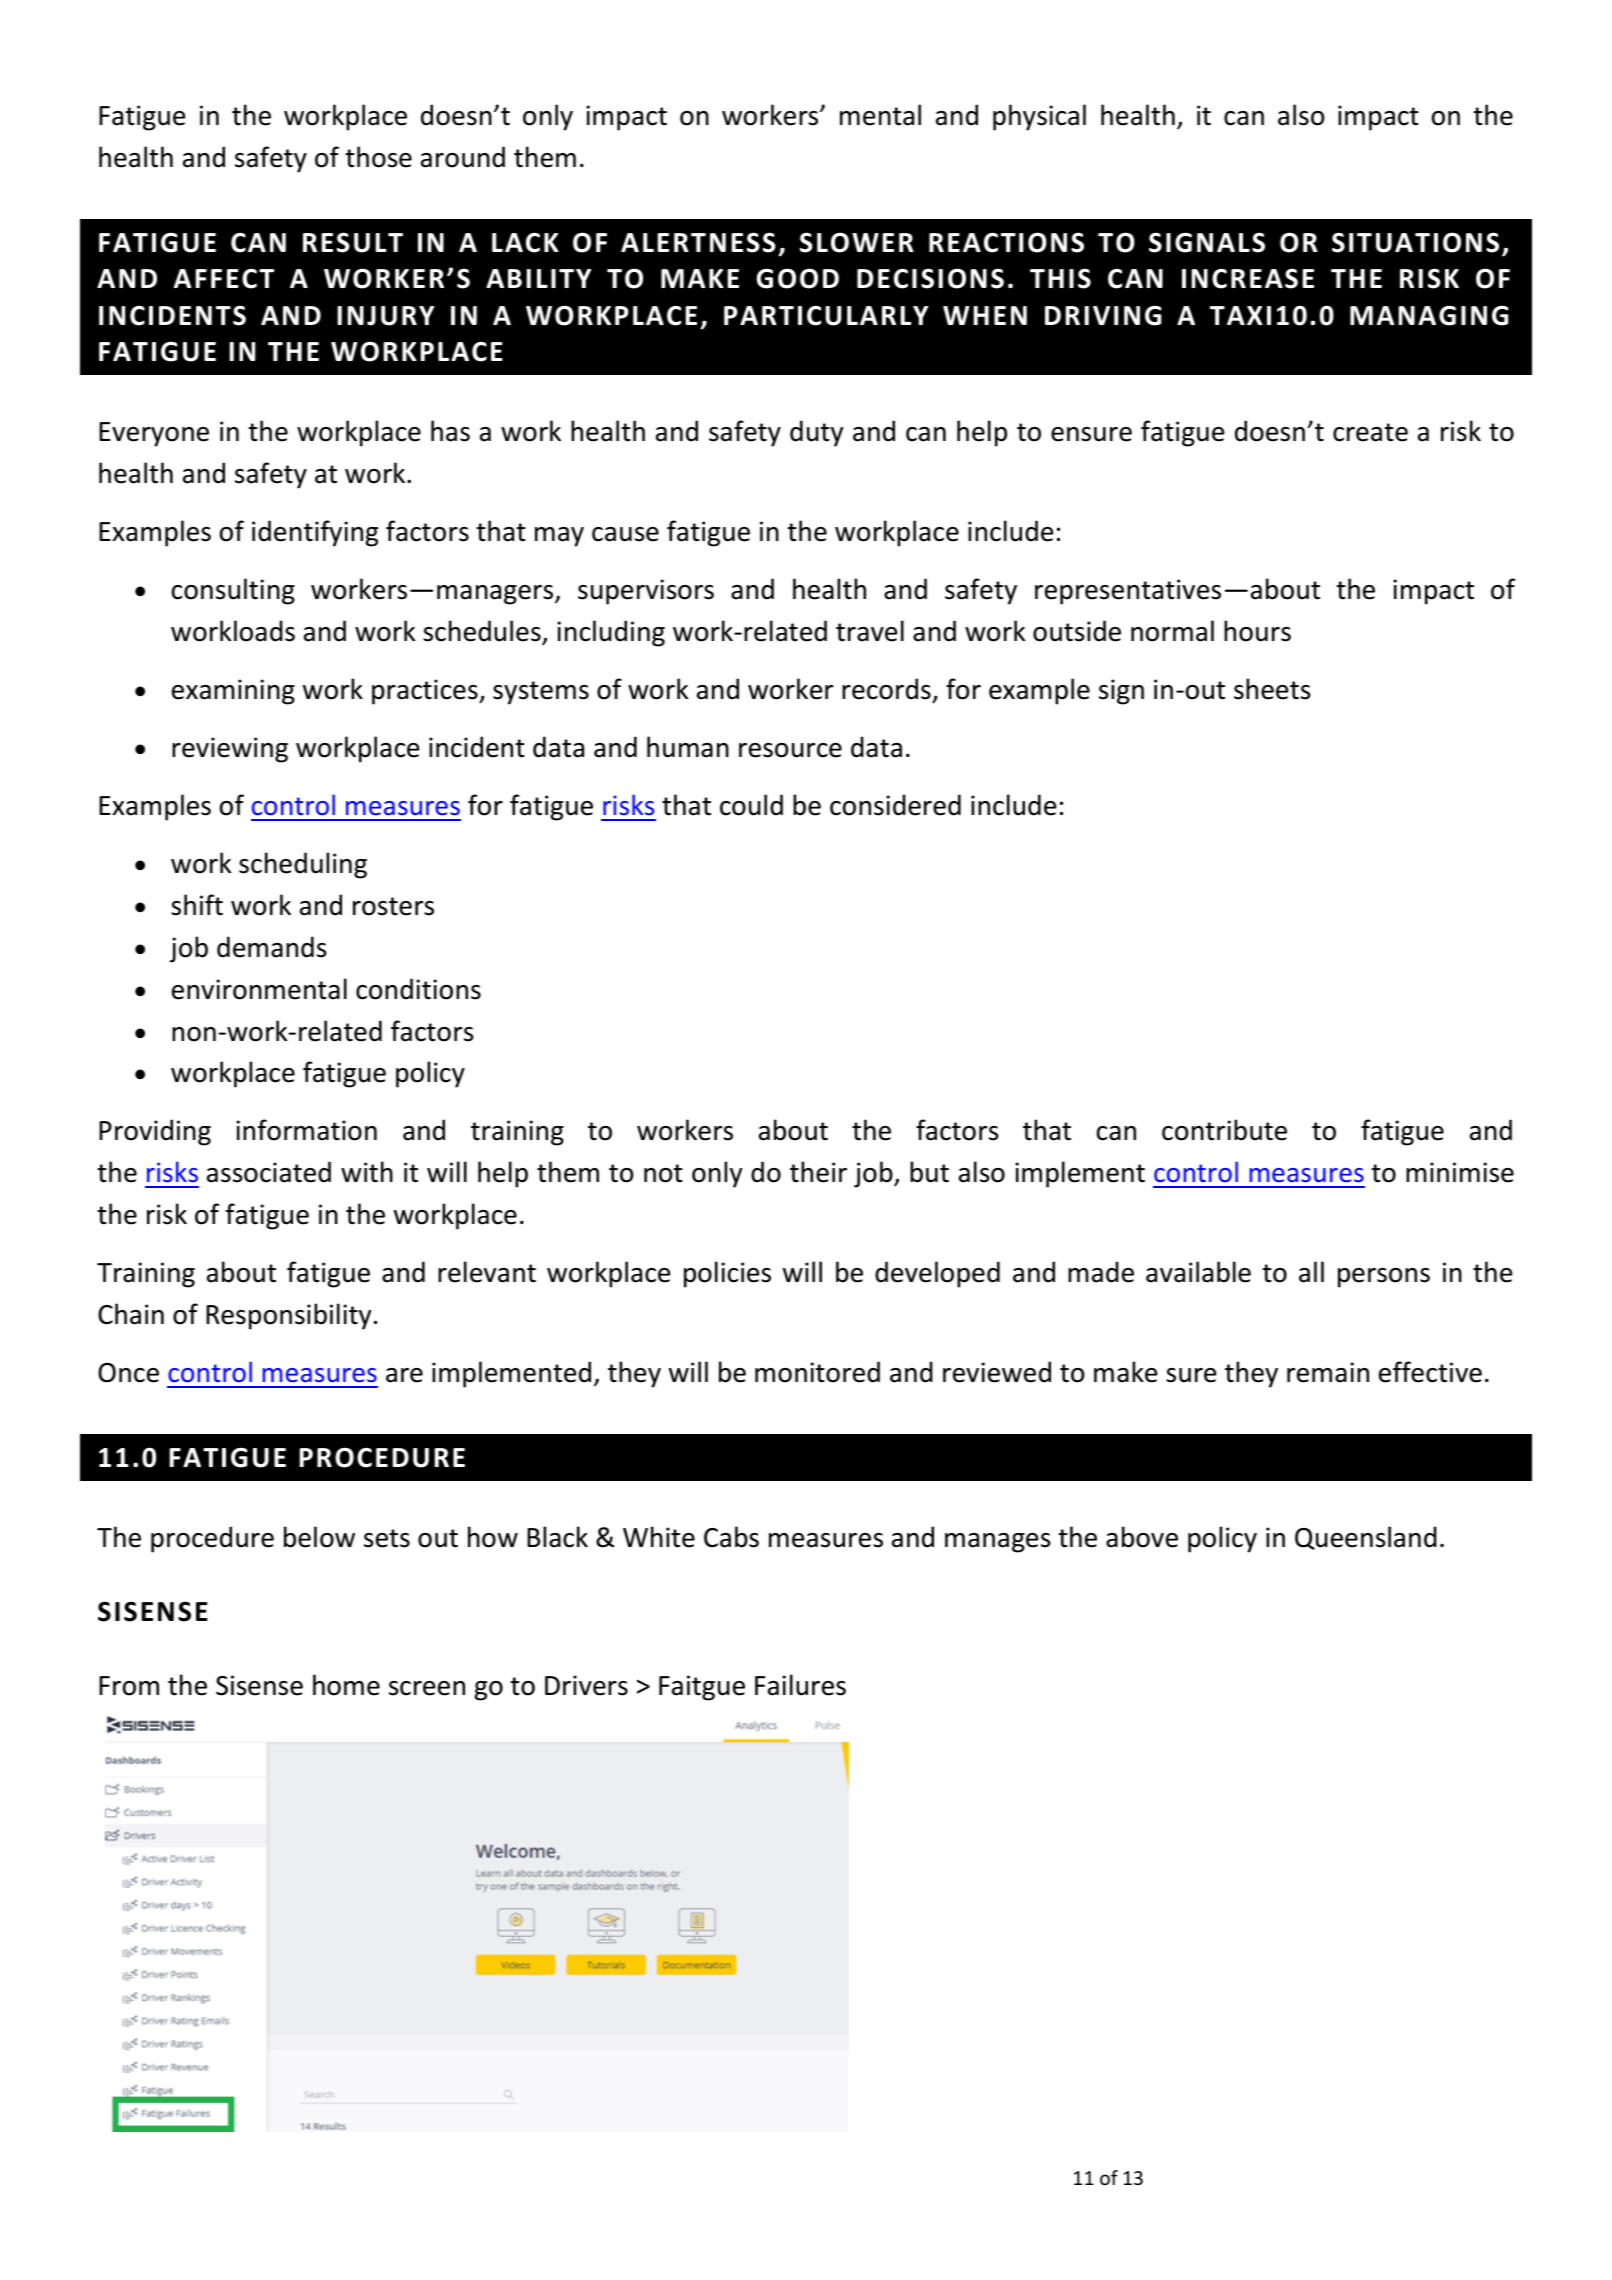  Describe the element at coordinates (1415, 242) in the screenshot. I see `SITUATIONS` at that location.
